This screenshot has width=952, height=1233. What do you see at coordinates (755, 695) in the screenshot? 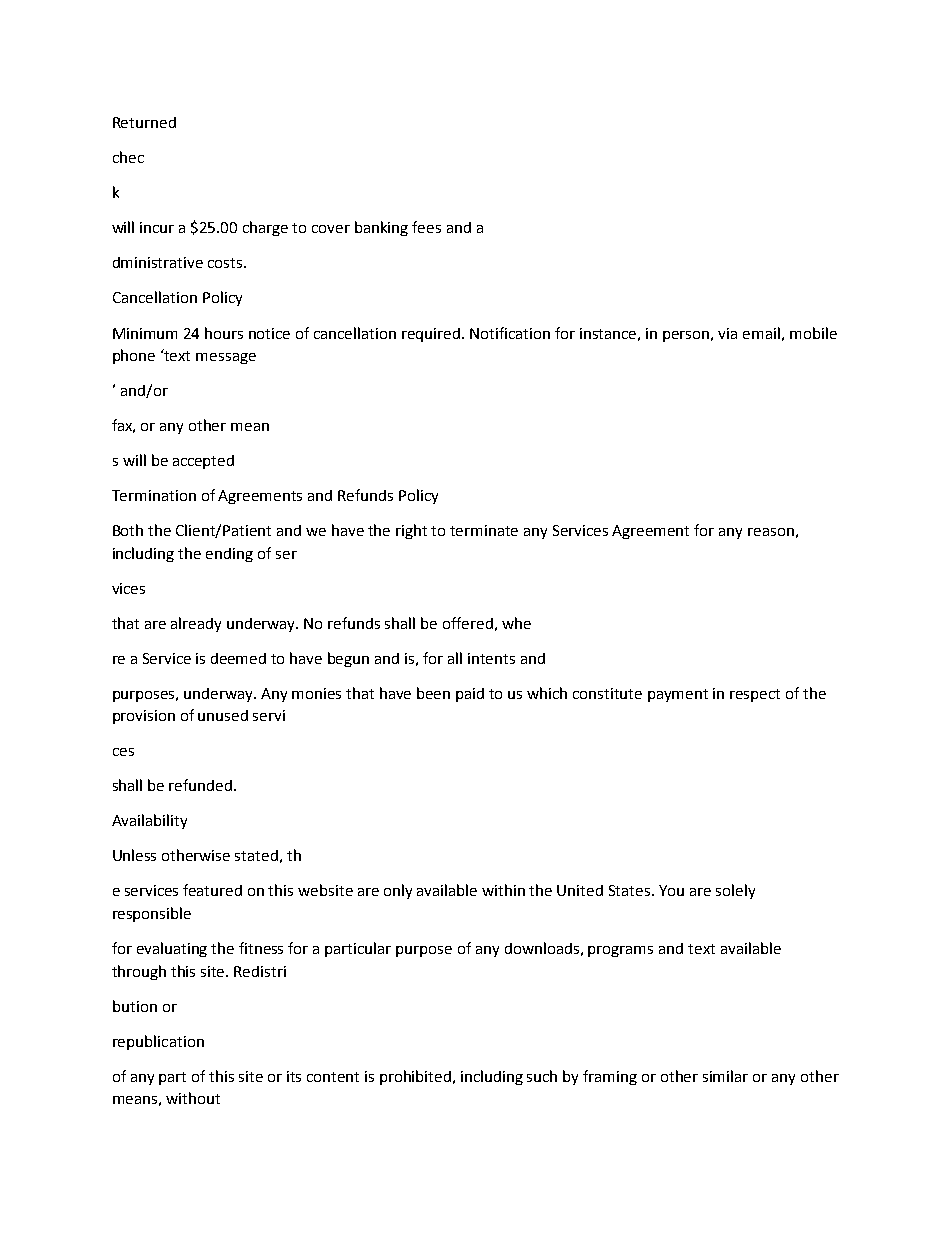
I see `respect` at bounding box center [755, 695].
